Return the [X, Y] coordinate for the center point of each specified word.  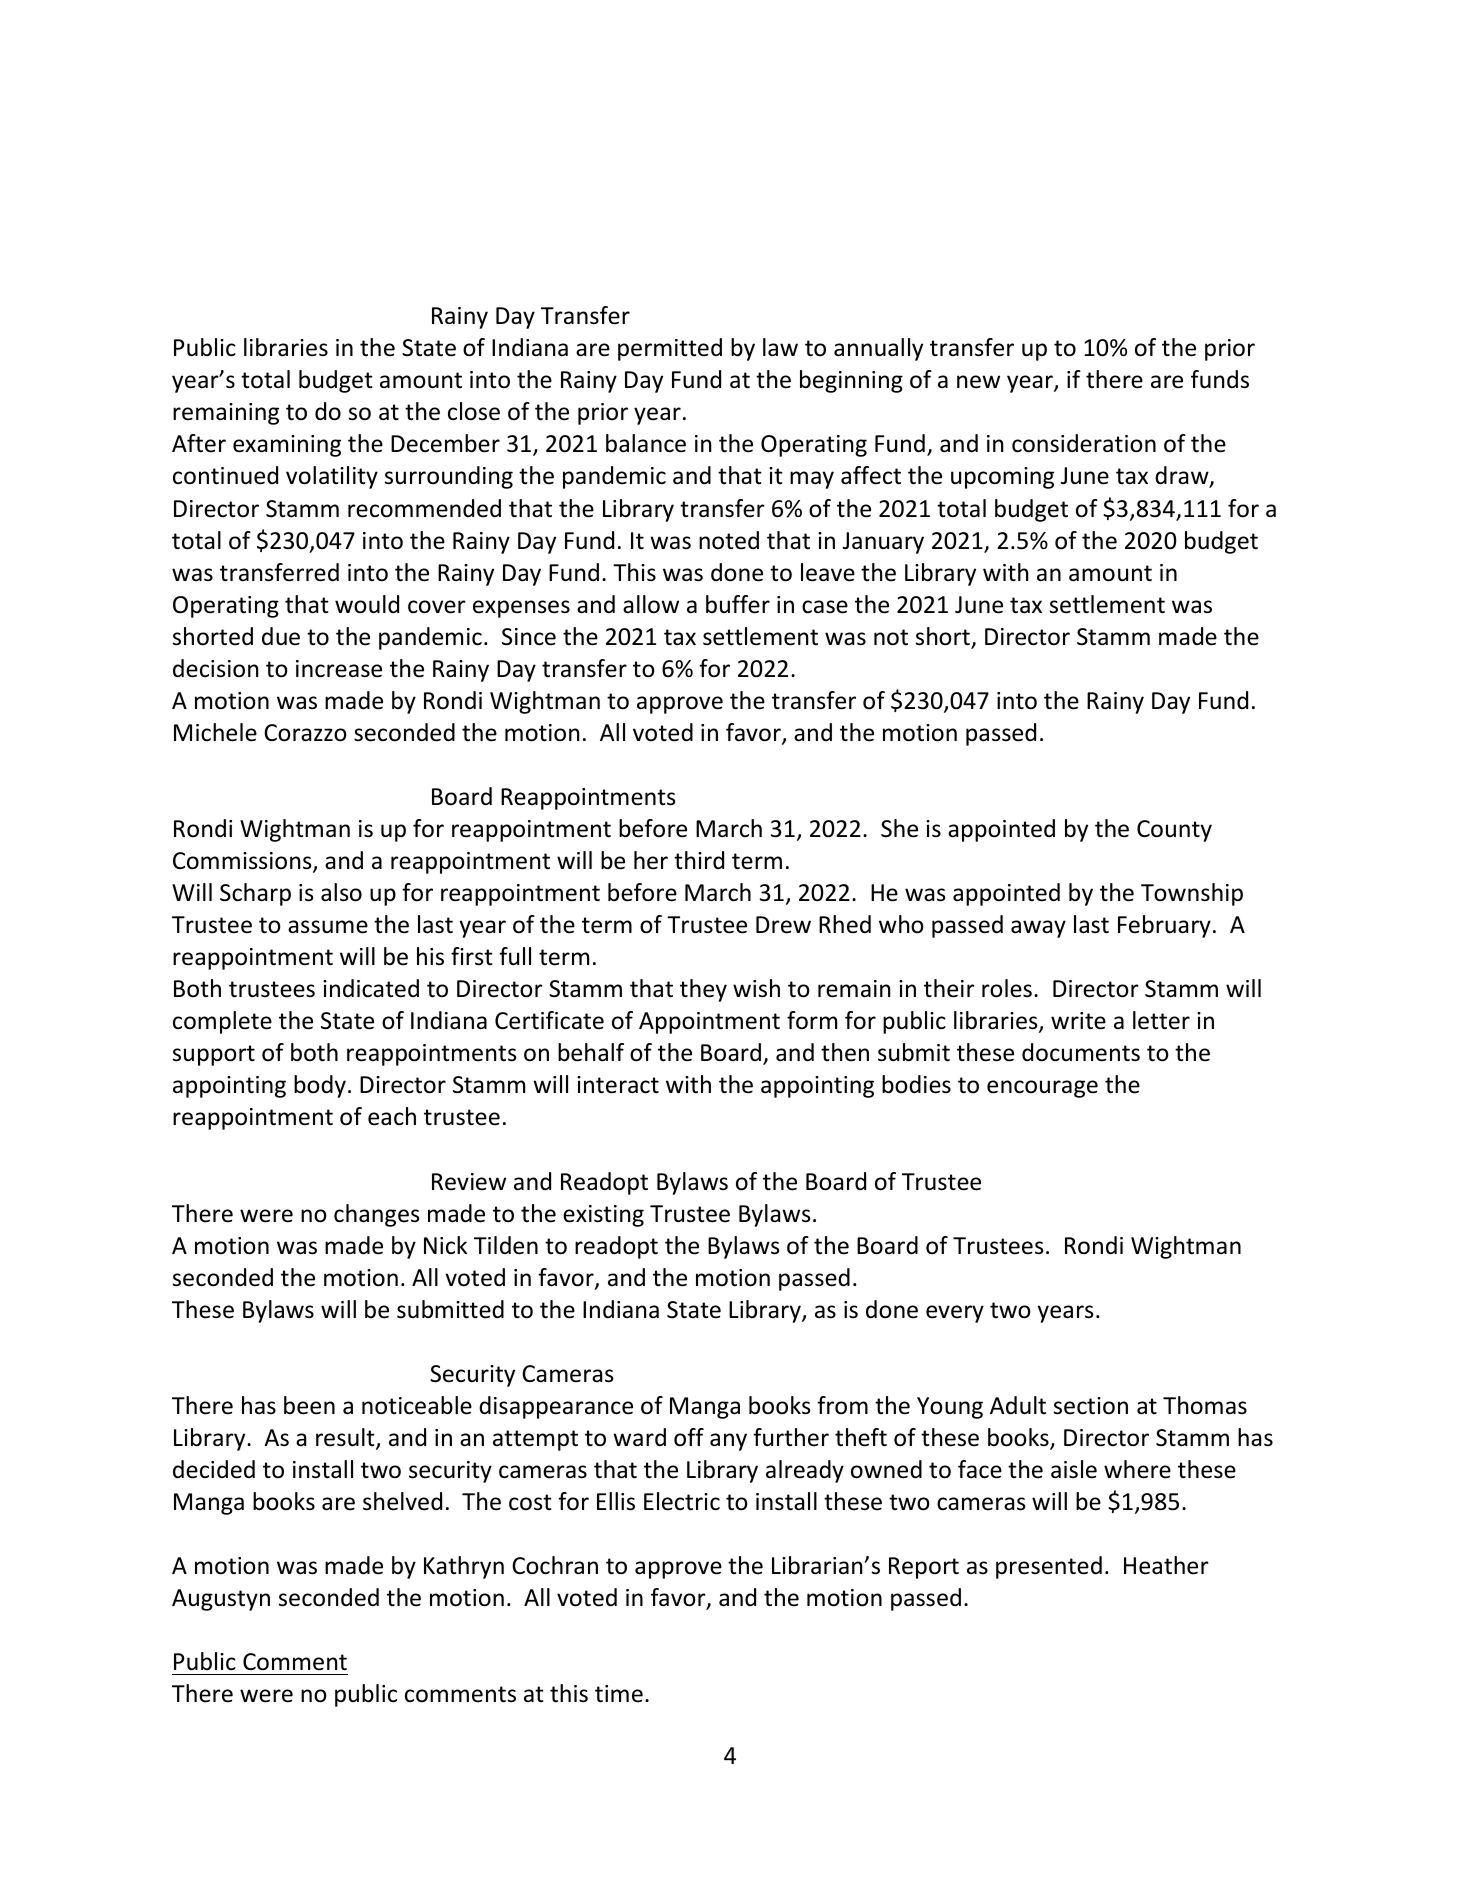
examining [287, 446]
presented [1049, 1567]
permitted [670, 349]
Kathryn [464, 1567]
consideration [1084, 443]
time [619, 1694]
